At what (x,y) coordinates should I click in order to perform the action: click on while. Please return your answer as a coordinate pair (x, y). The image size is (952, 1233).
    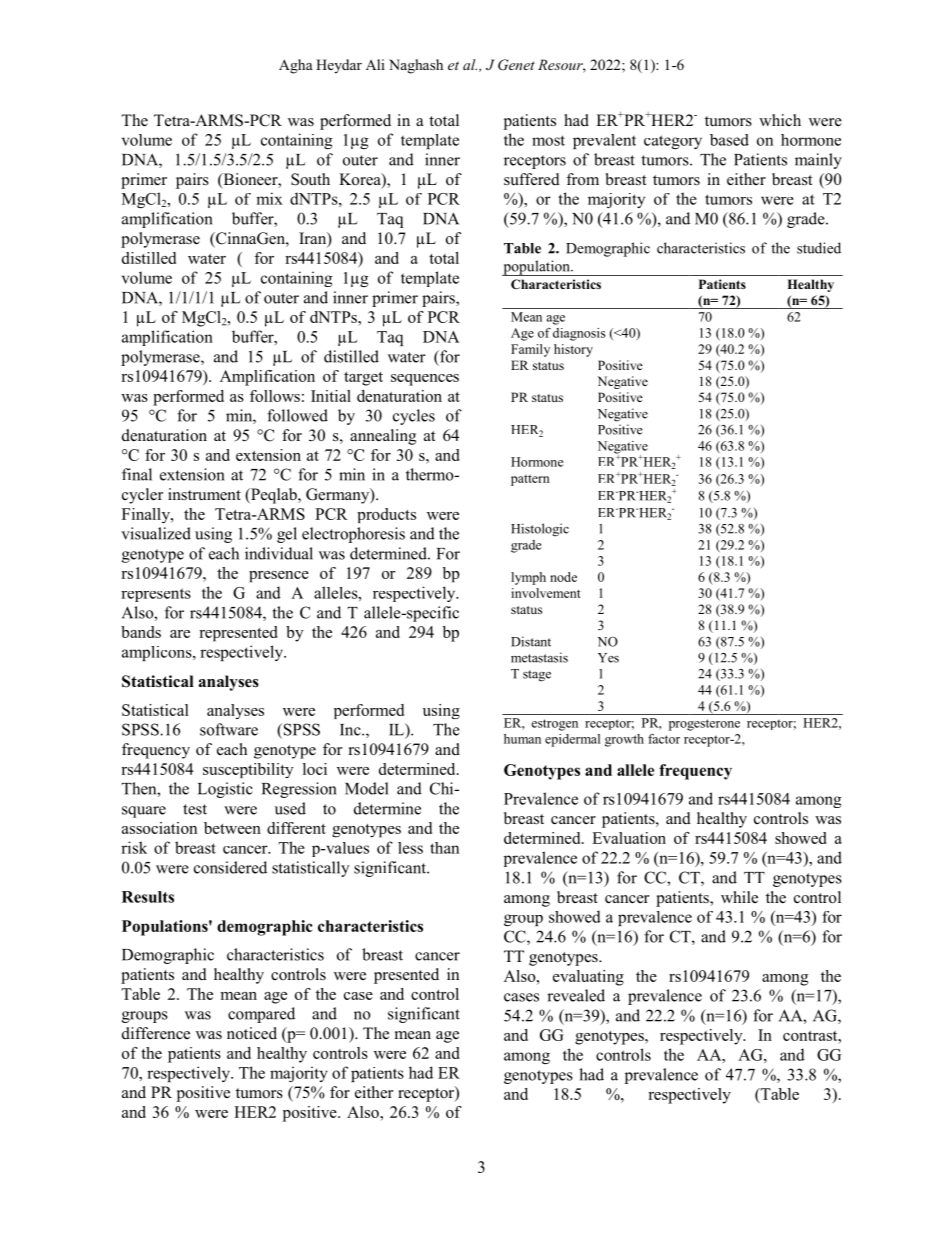
    Looking at the image, I should click on (739, 897).
